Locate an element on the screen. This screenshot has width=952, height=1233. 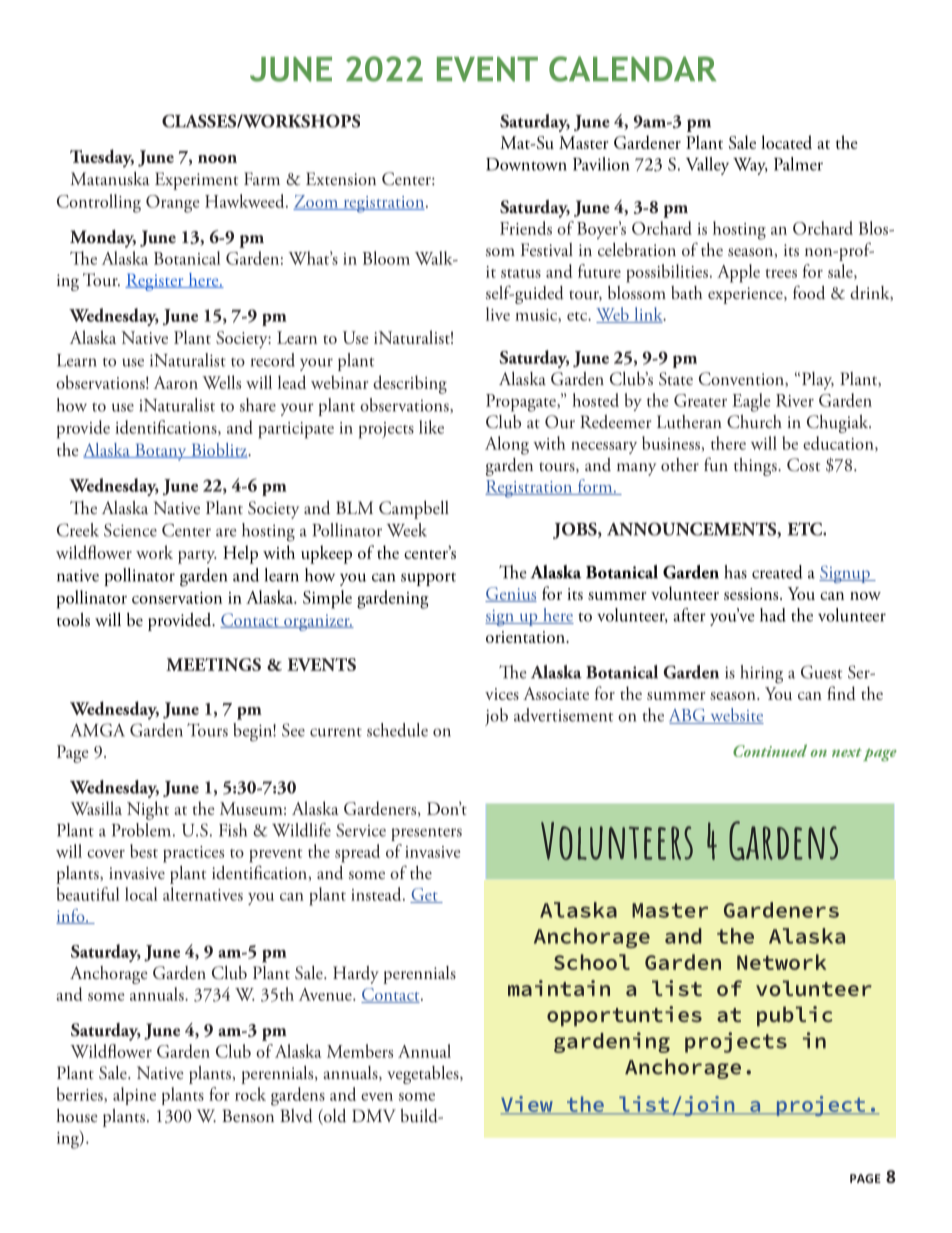
had is located at coordinates (773, 615).
